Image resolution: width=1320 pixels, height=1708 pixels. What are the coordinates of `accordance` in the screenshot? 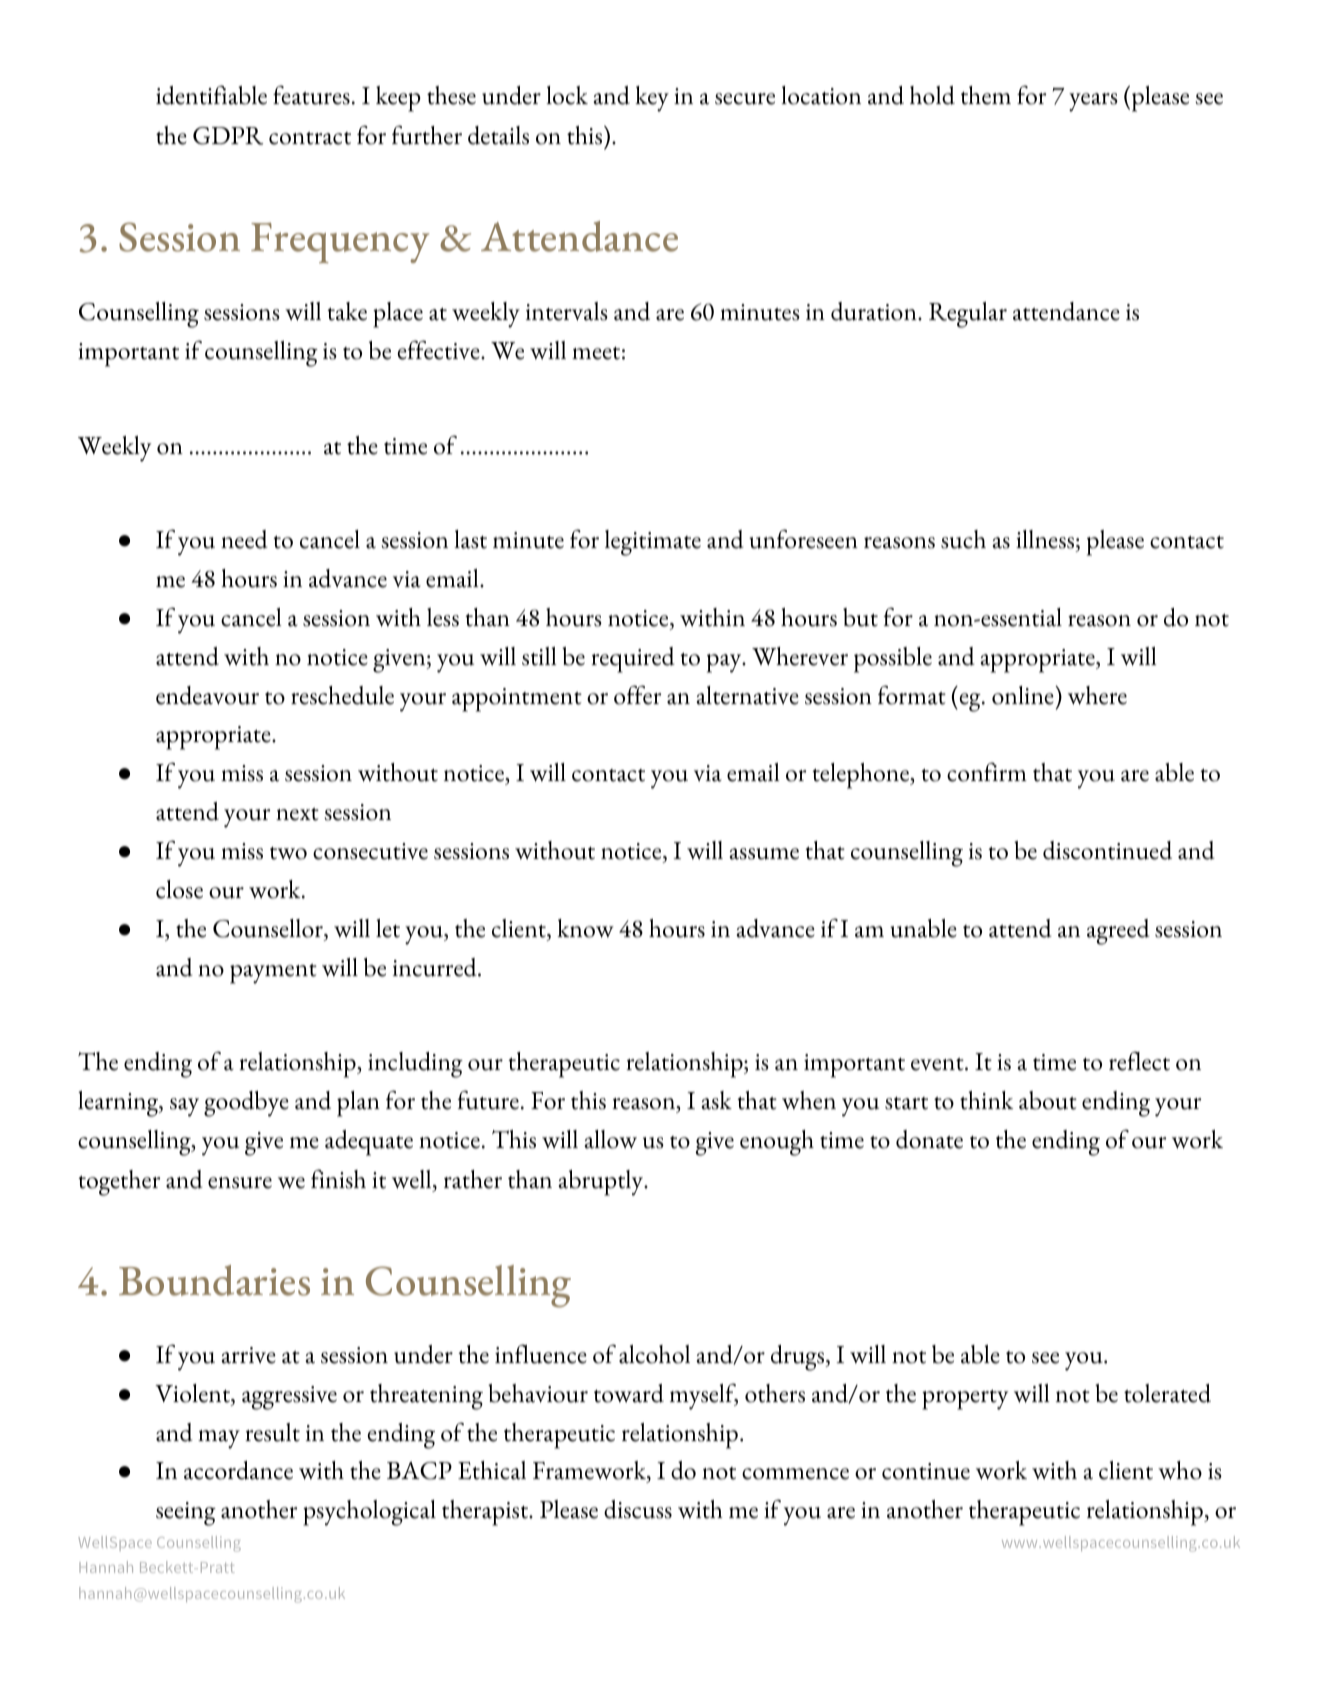 It's located at (238, 1470).
